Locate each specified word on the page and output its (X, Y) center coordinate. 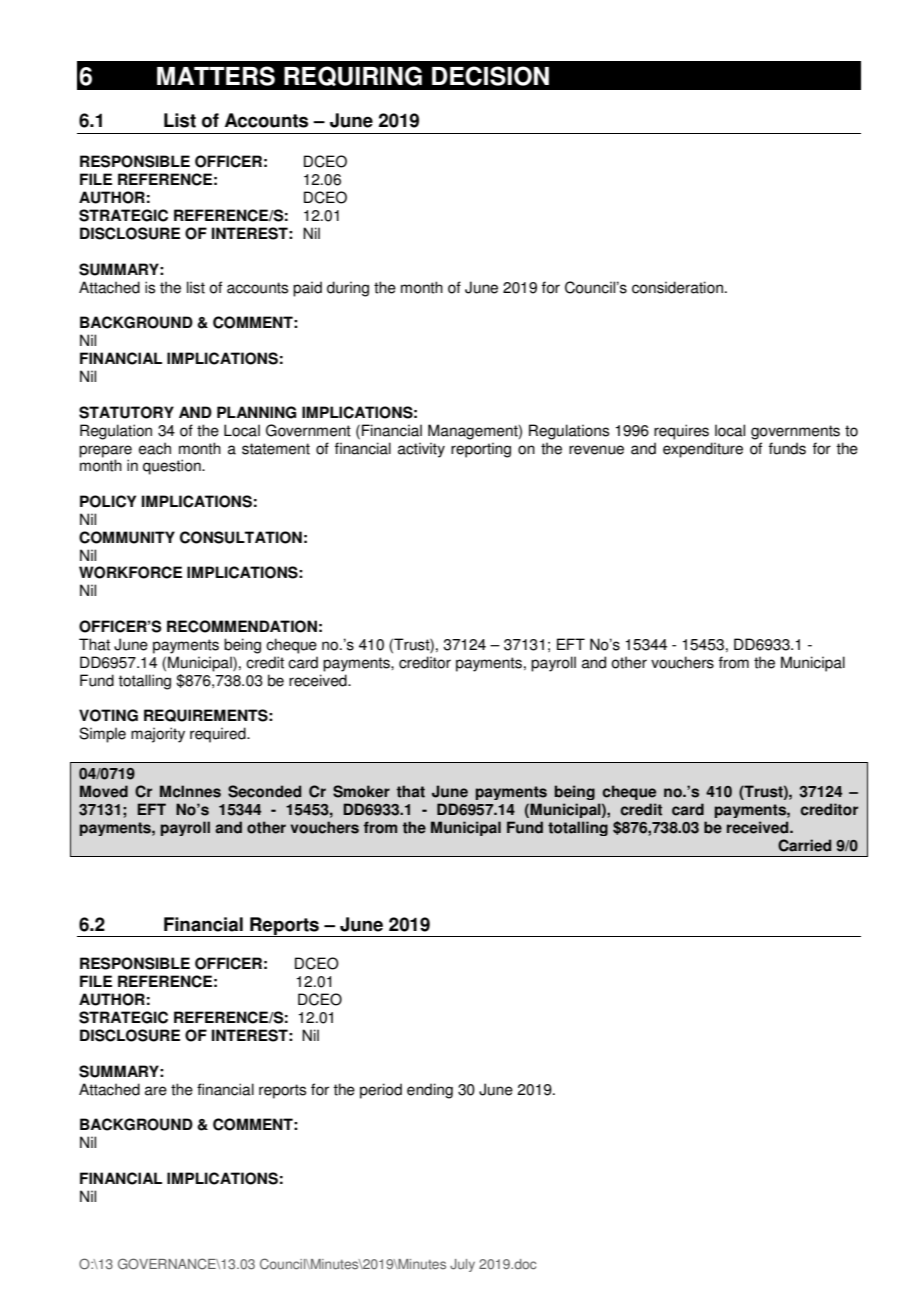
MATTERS (216, 76)
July (462, 1265)
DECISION (490, 76)
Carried (804, 845)
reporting (481, 450)
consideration (677, 287)
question (173, 467)
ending (430, 1091)
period (381, 1091)
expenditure (703, 450)
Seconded (264, 791)
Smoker (361, 791)
